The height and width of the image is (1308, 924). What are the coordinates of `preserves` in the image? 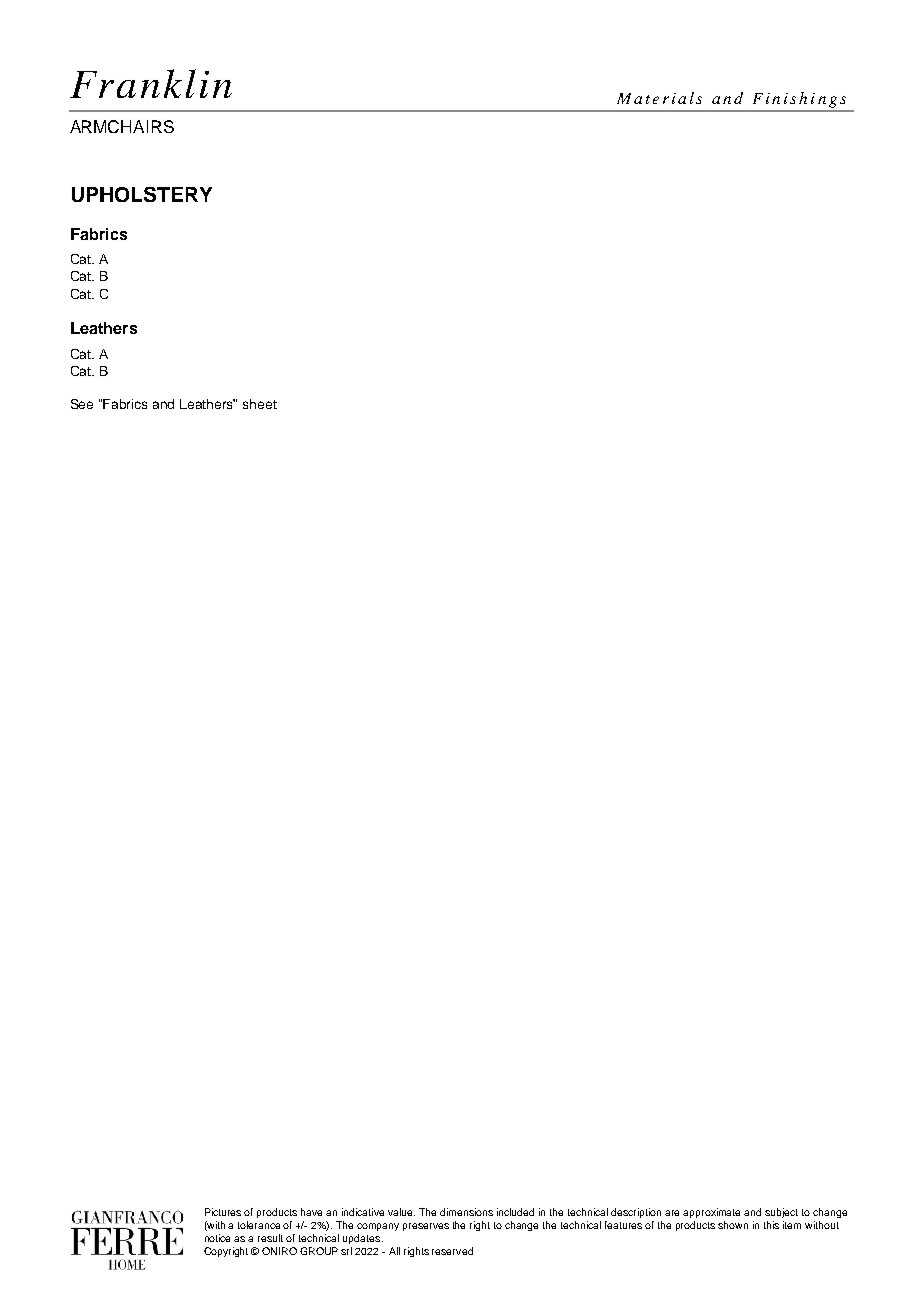 It's located at (426, 1227).
